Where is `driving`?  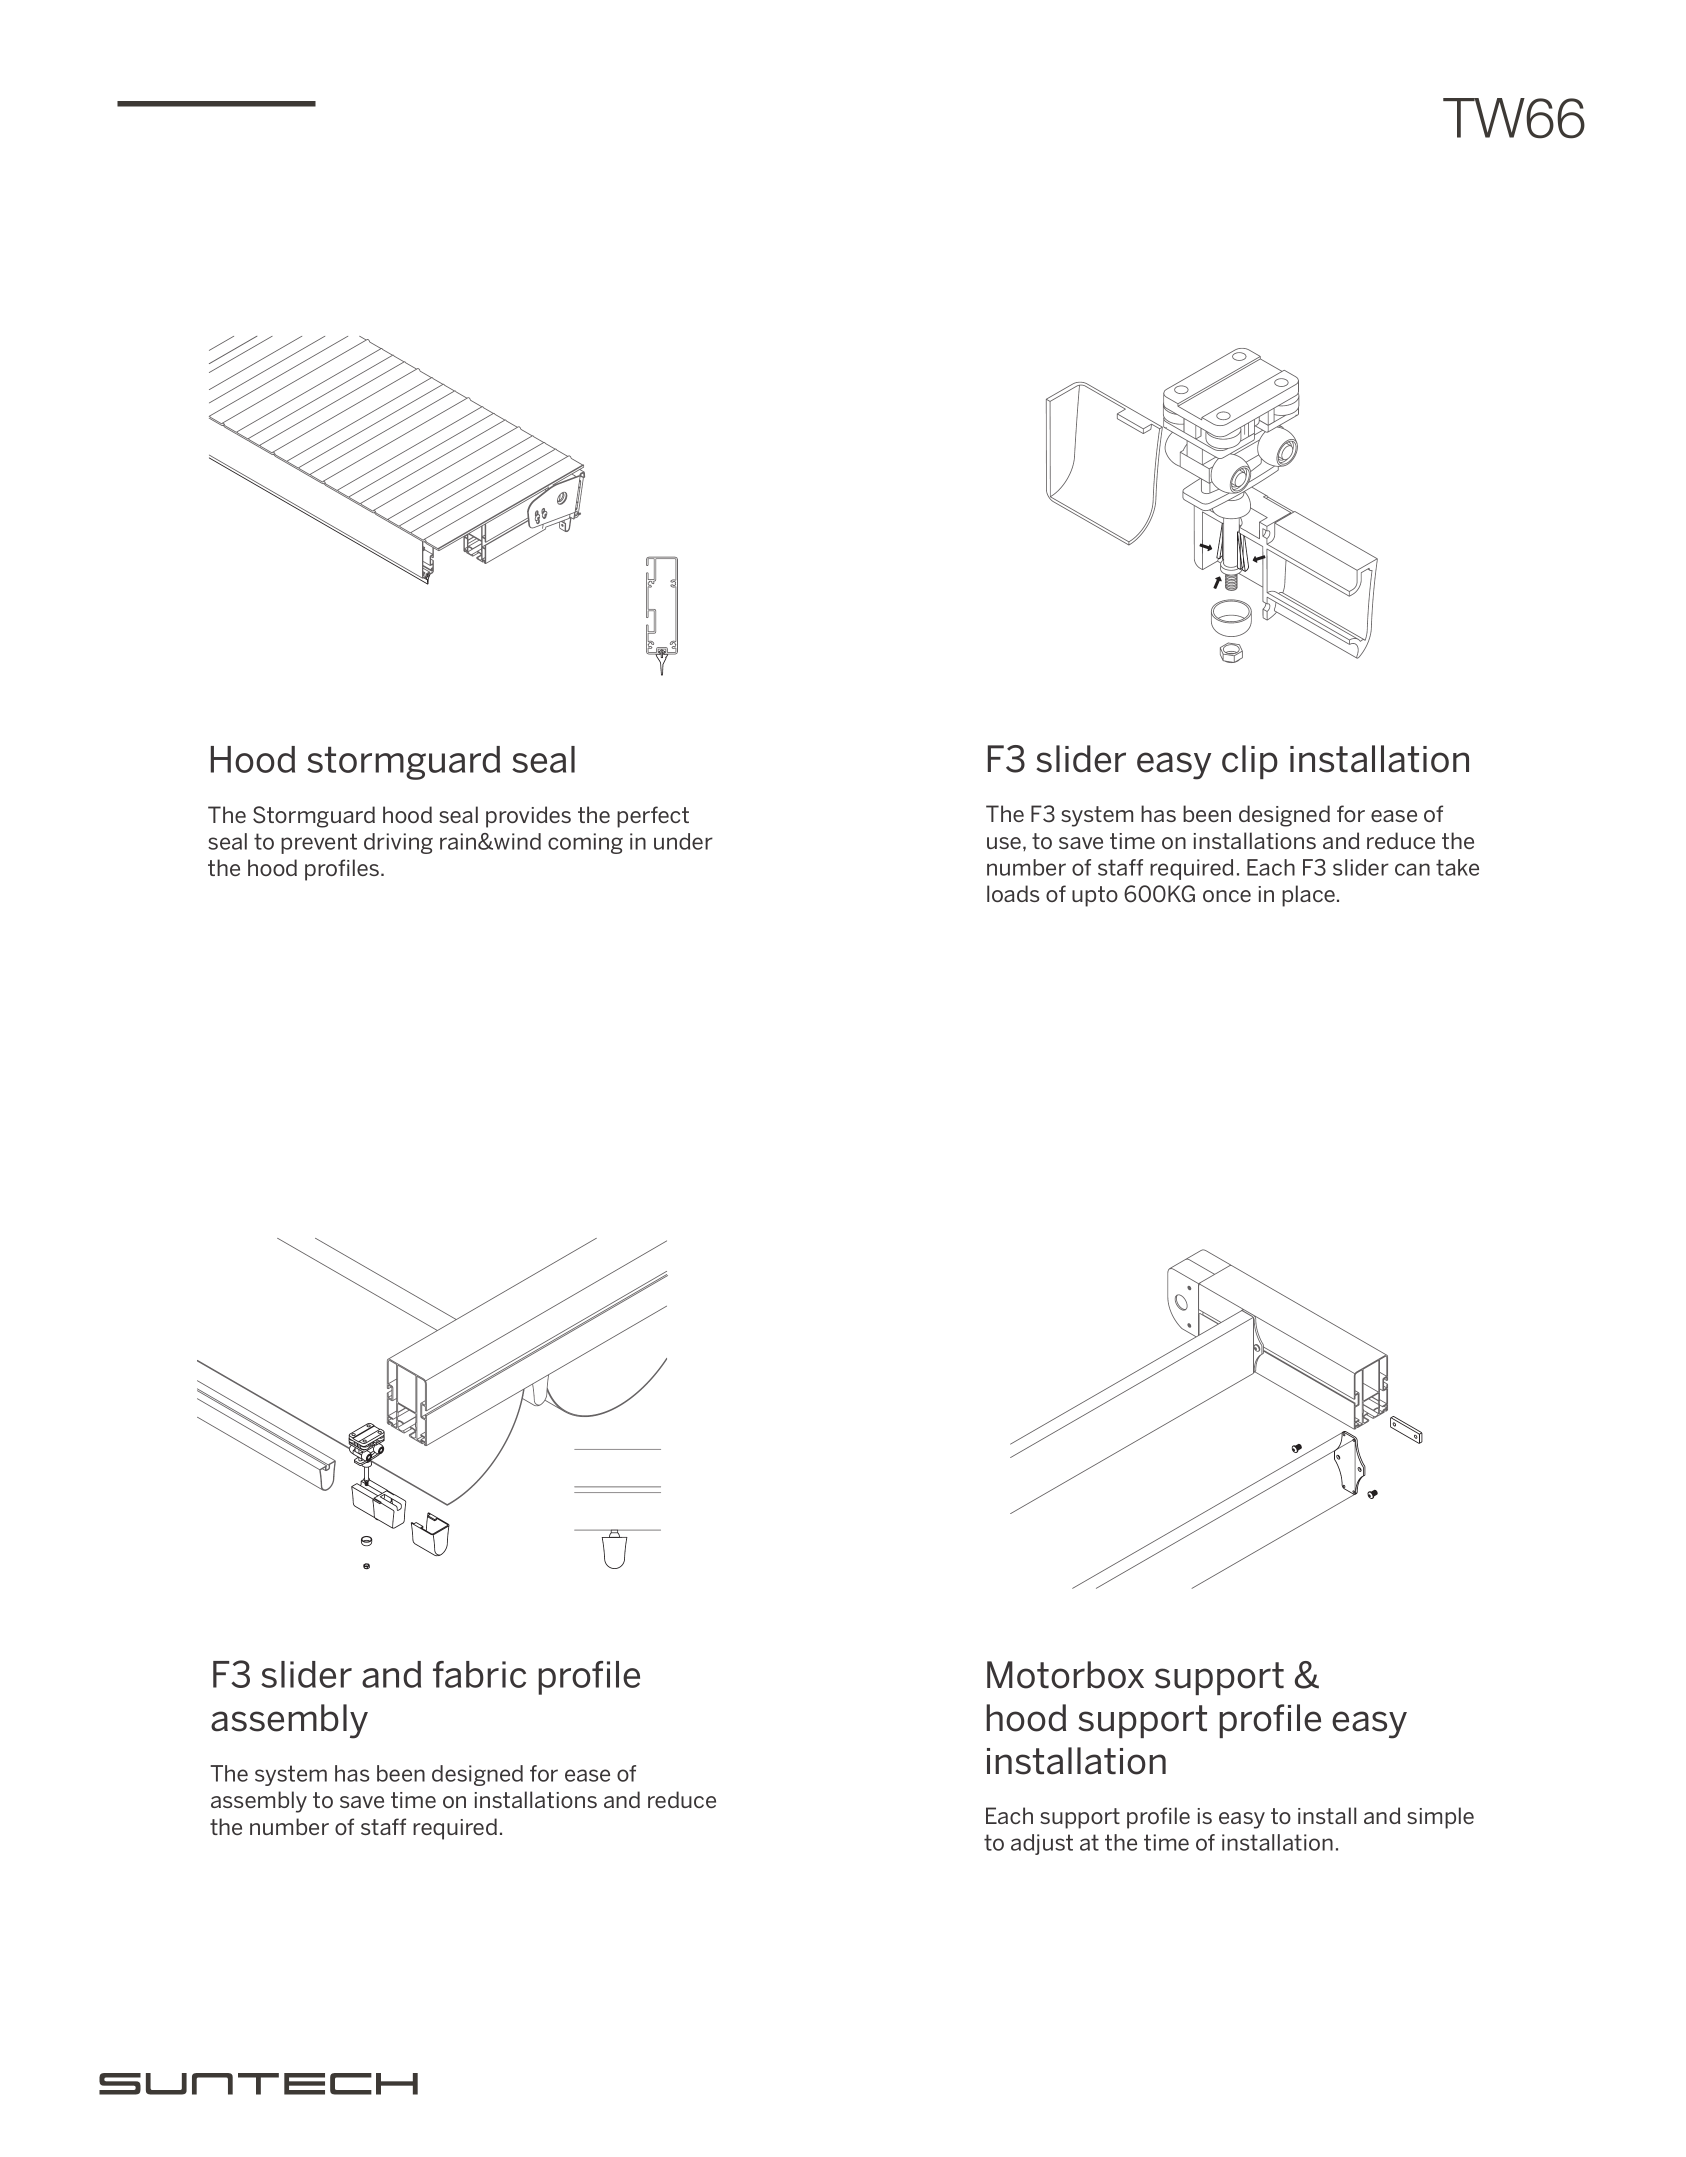
driving is located at coordinates (398, 843).
